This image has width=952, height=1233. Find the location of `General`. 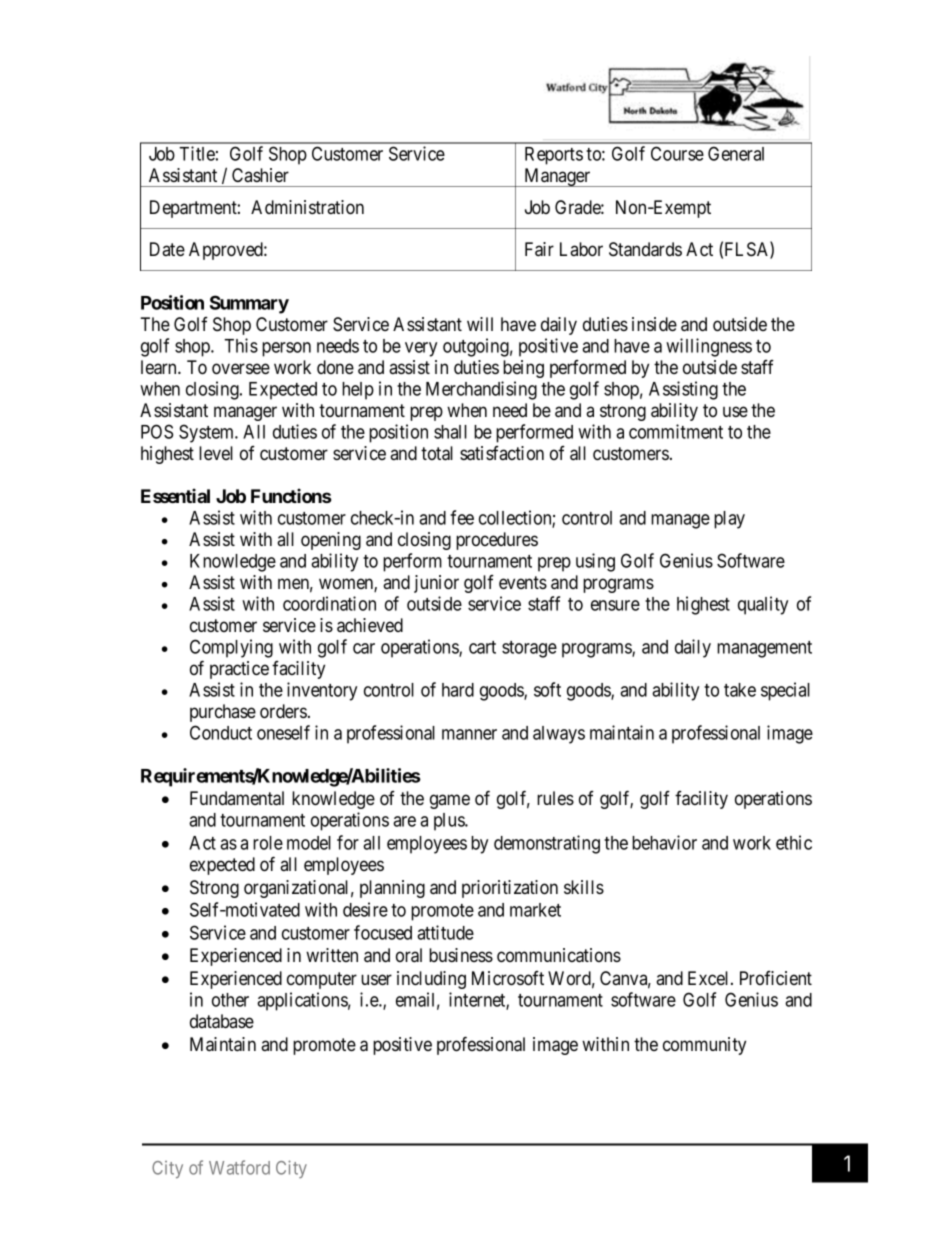

General is located at coordinates (736, 153).
